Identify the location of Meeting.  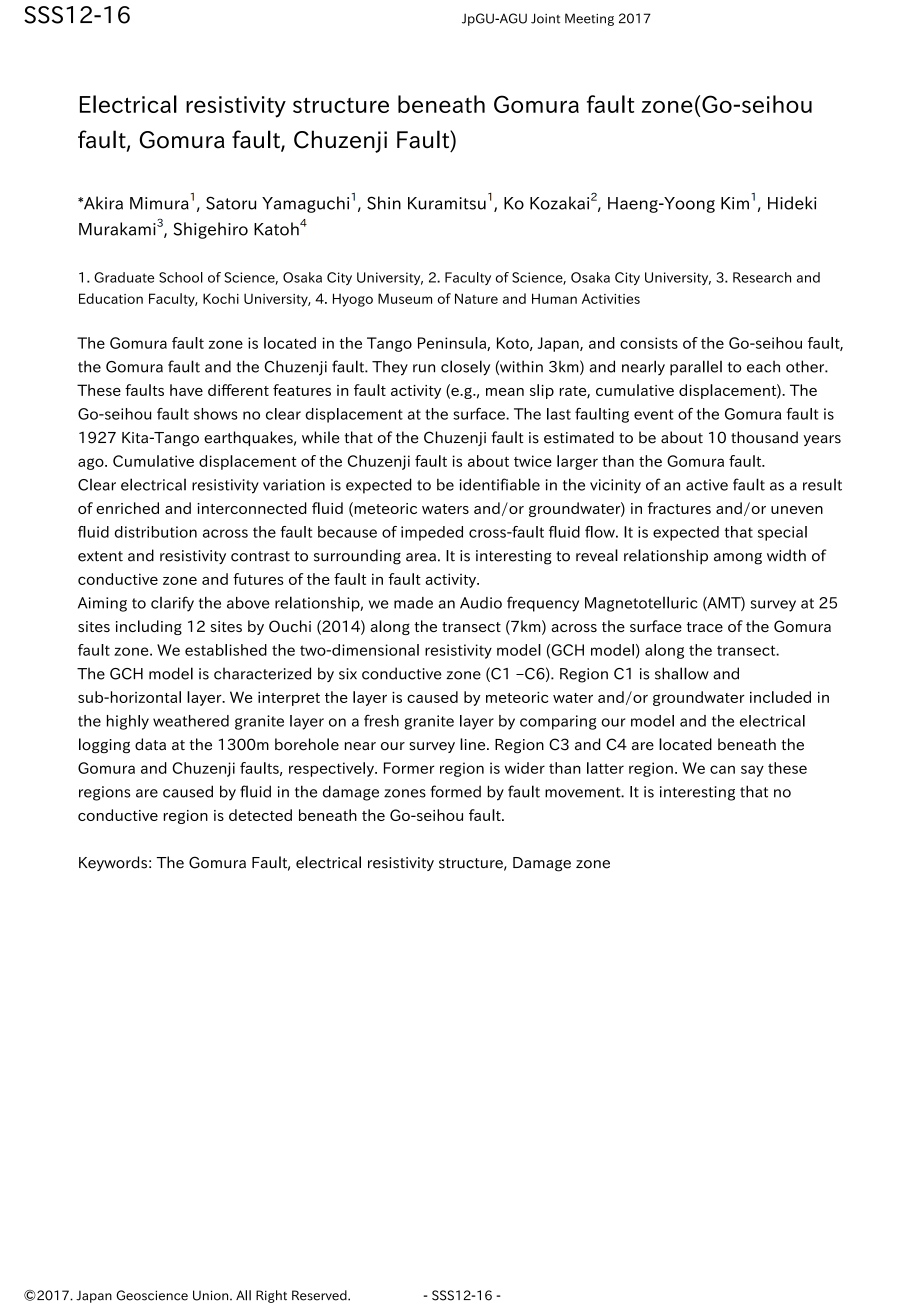
(589, 19).
